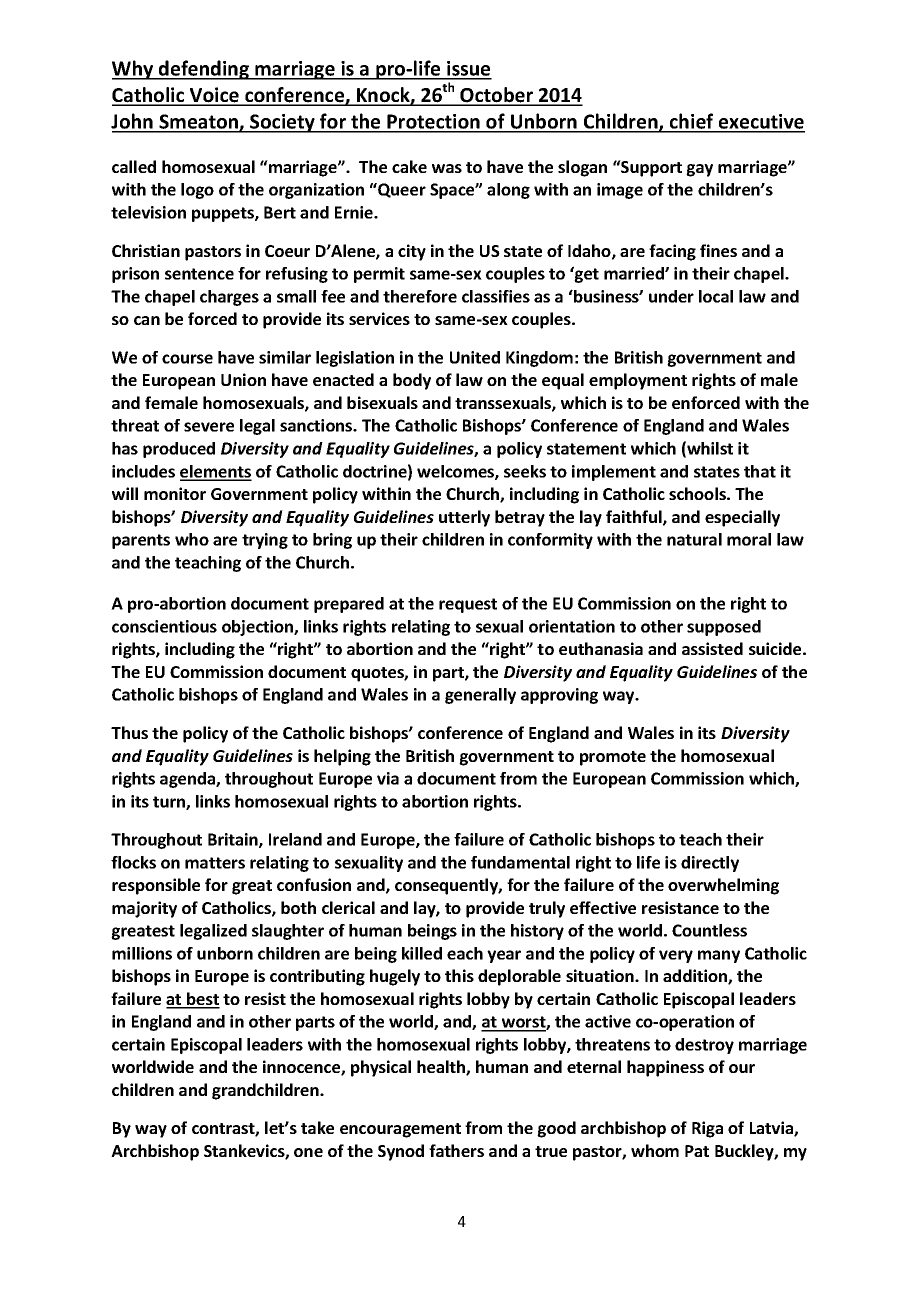  I want to click on promote, so click(613, 758).
